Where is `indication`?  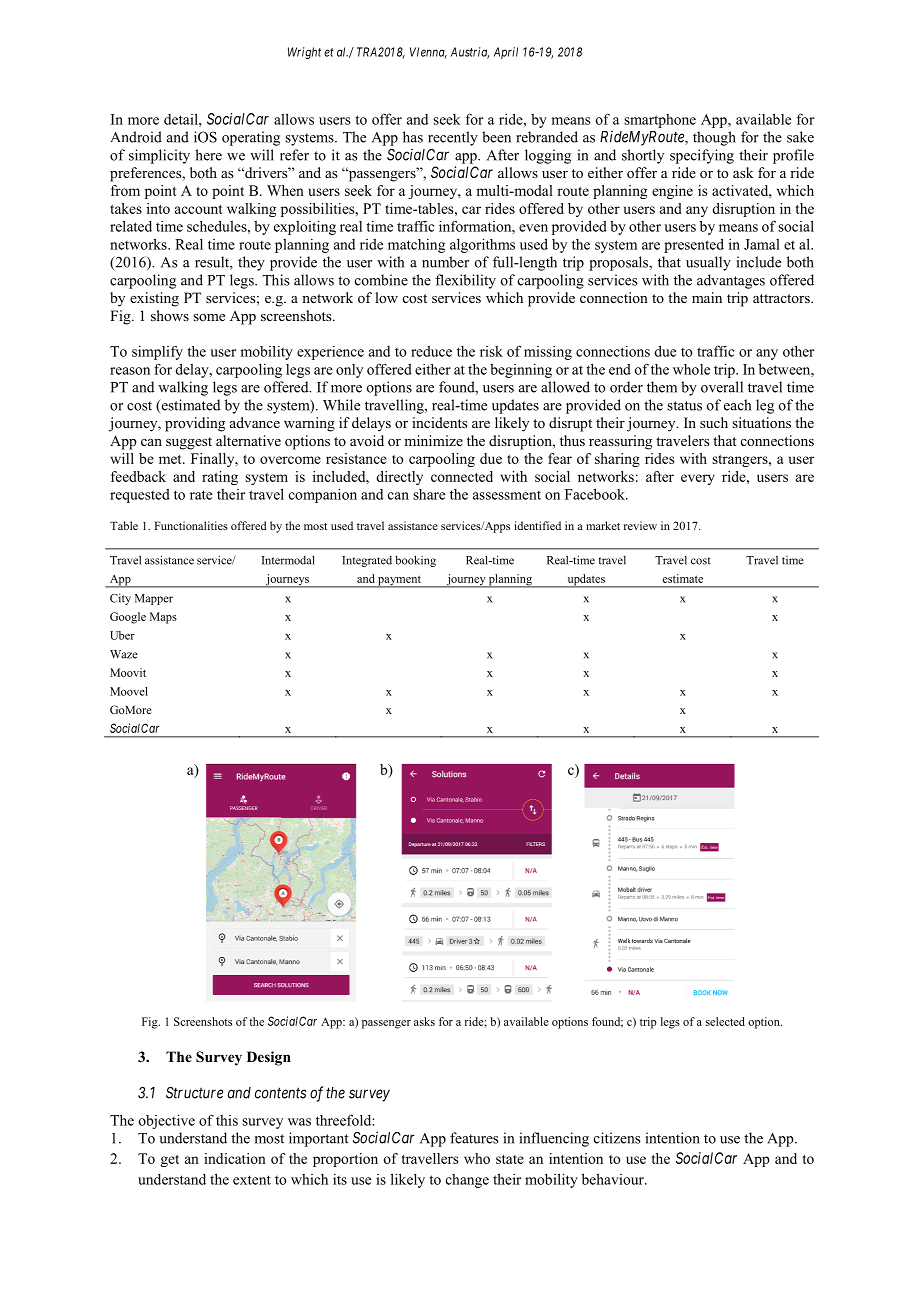
indication is located at coordinates (235, 1158).
